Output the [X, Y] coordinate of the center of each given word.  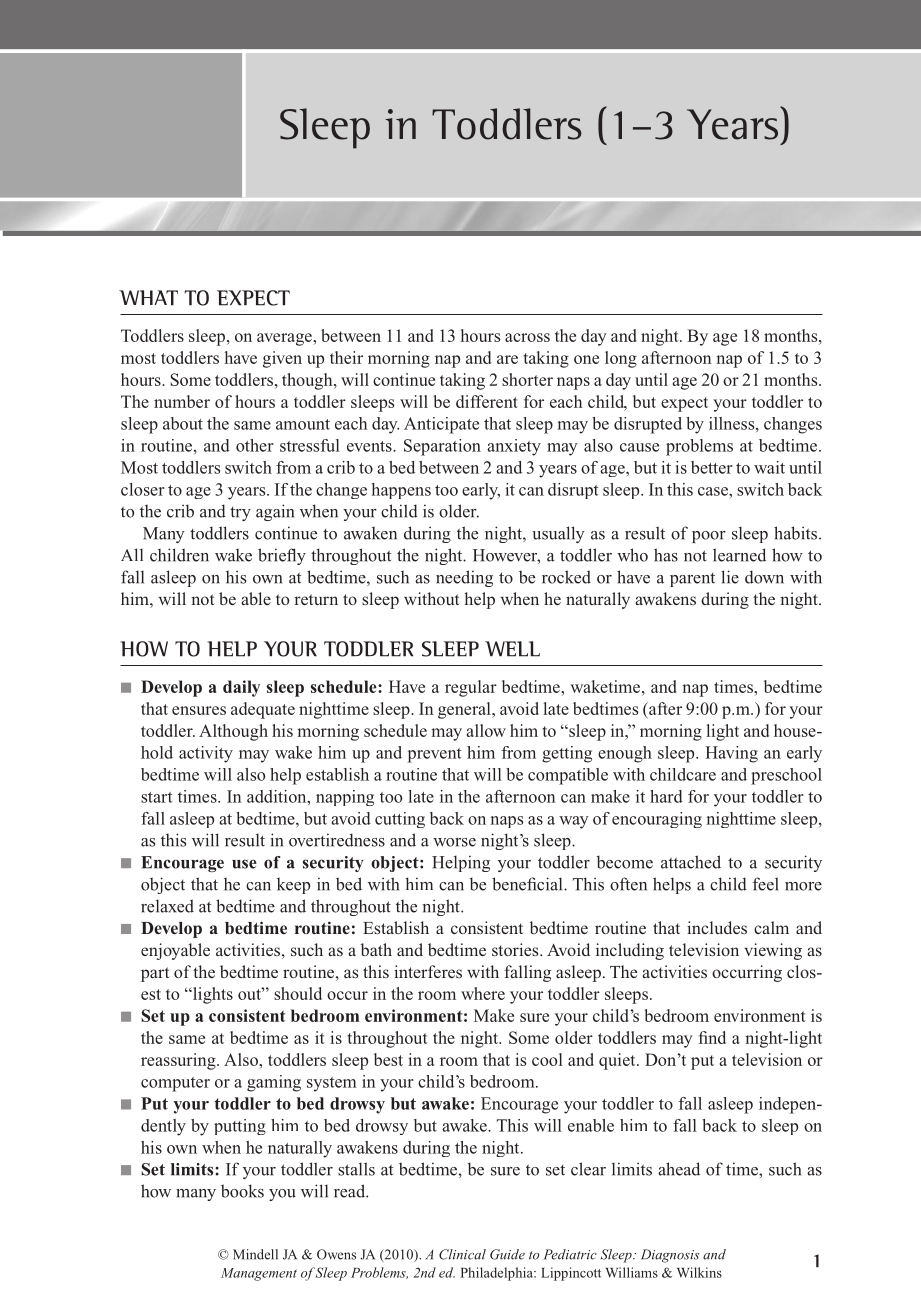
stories [516, 949]
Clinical [462, 1254]
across [527, 337]
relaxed [167, 906]
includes [717, 927]
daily [241, 688]
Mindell [255, 1254]
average [285, 339]
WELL [512, 649]
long [621, 359]
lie [730, 577]
